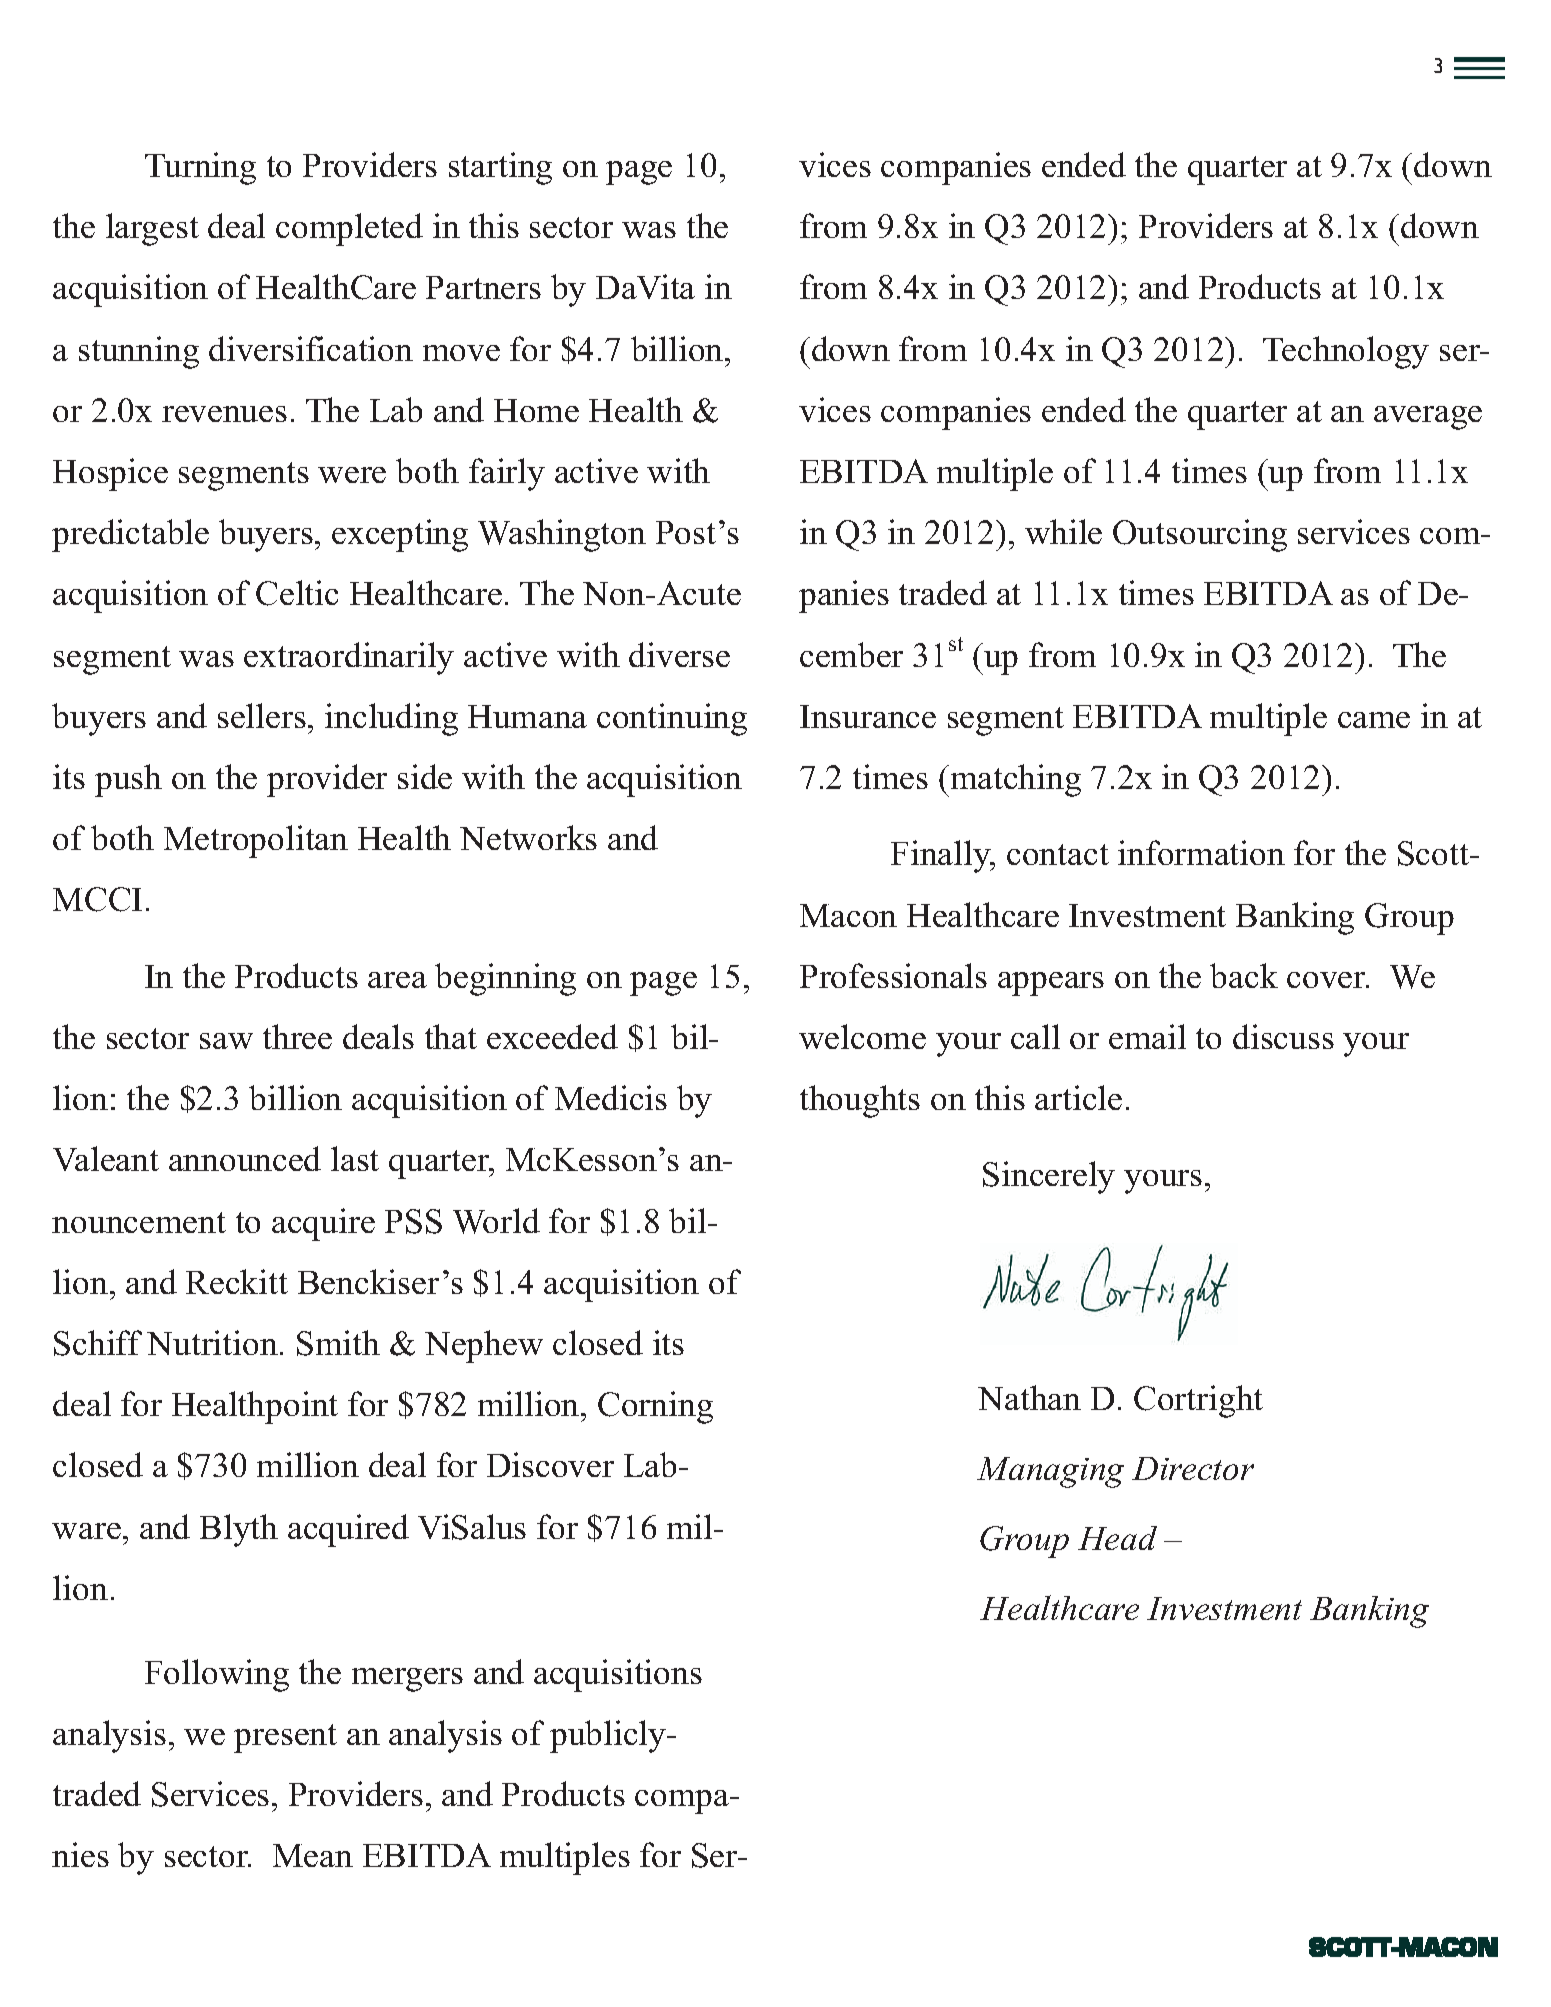  What do you see at coordinates (349, 229) in the image?
I see `completed` at bounding box center [349, 229].
